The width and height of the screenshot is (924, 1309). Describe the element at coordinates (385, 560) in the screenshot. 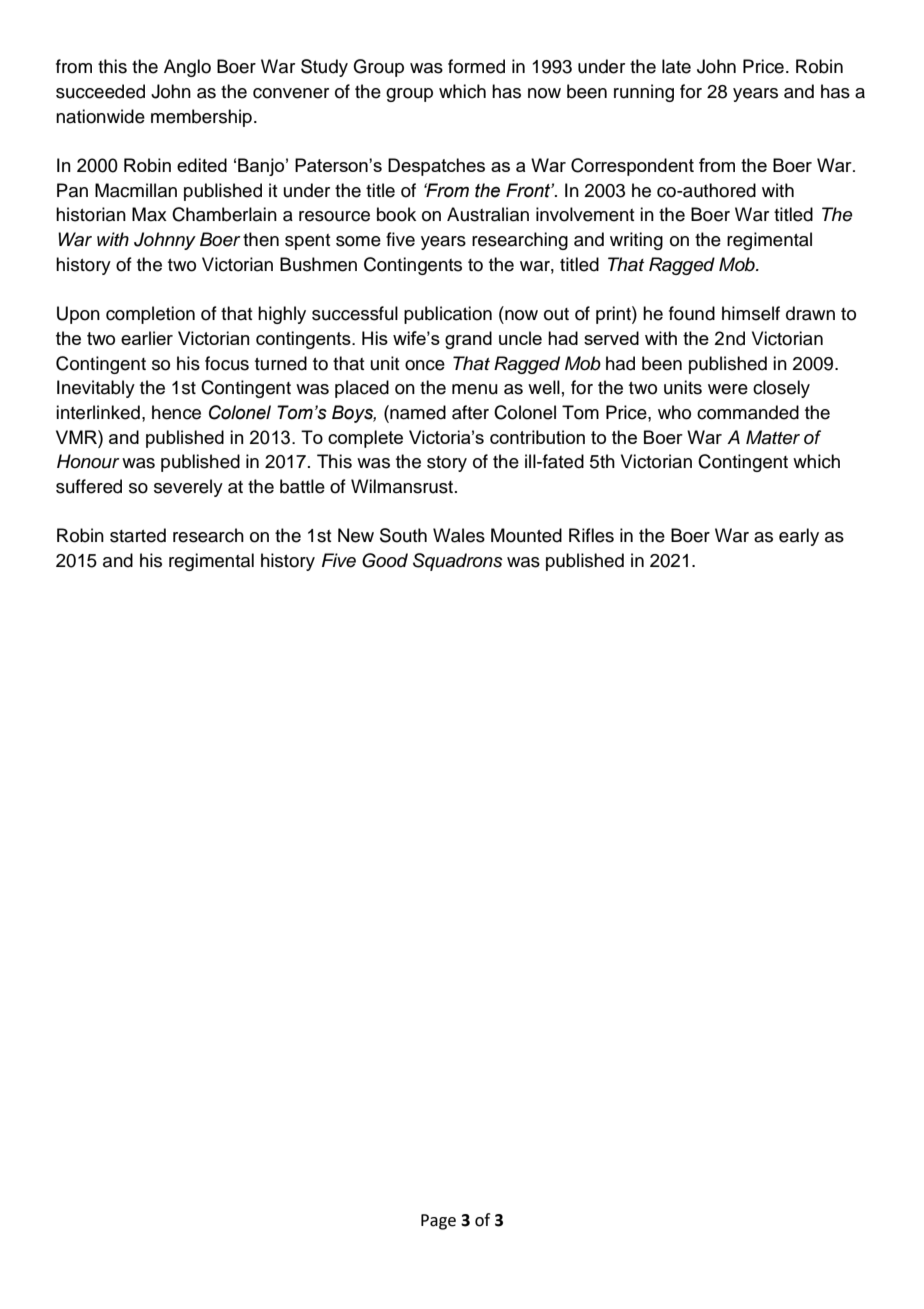

I see `Good` at that location.
